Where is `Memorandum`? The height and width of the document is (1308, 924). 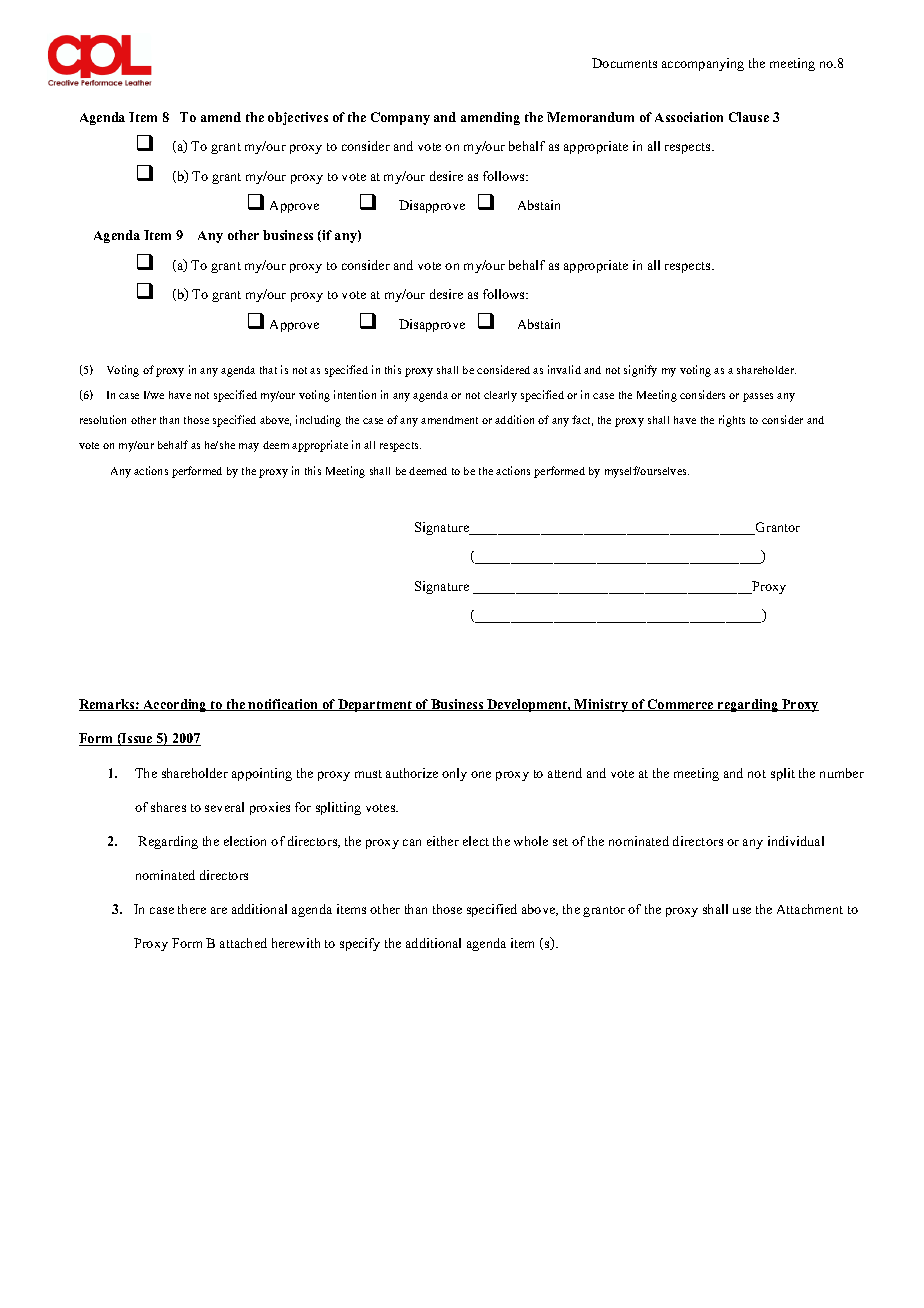
Memorandum is located at coordinates (590, 117).
